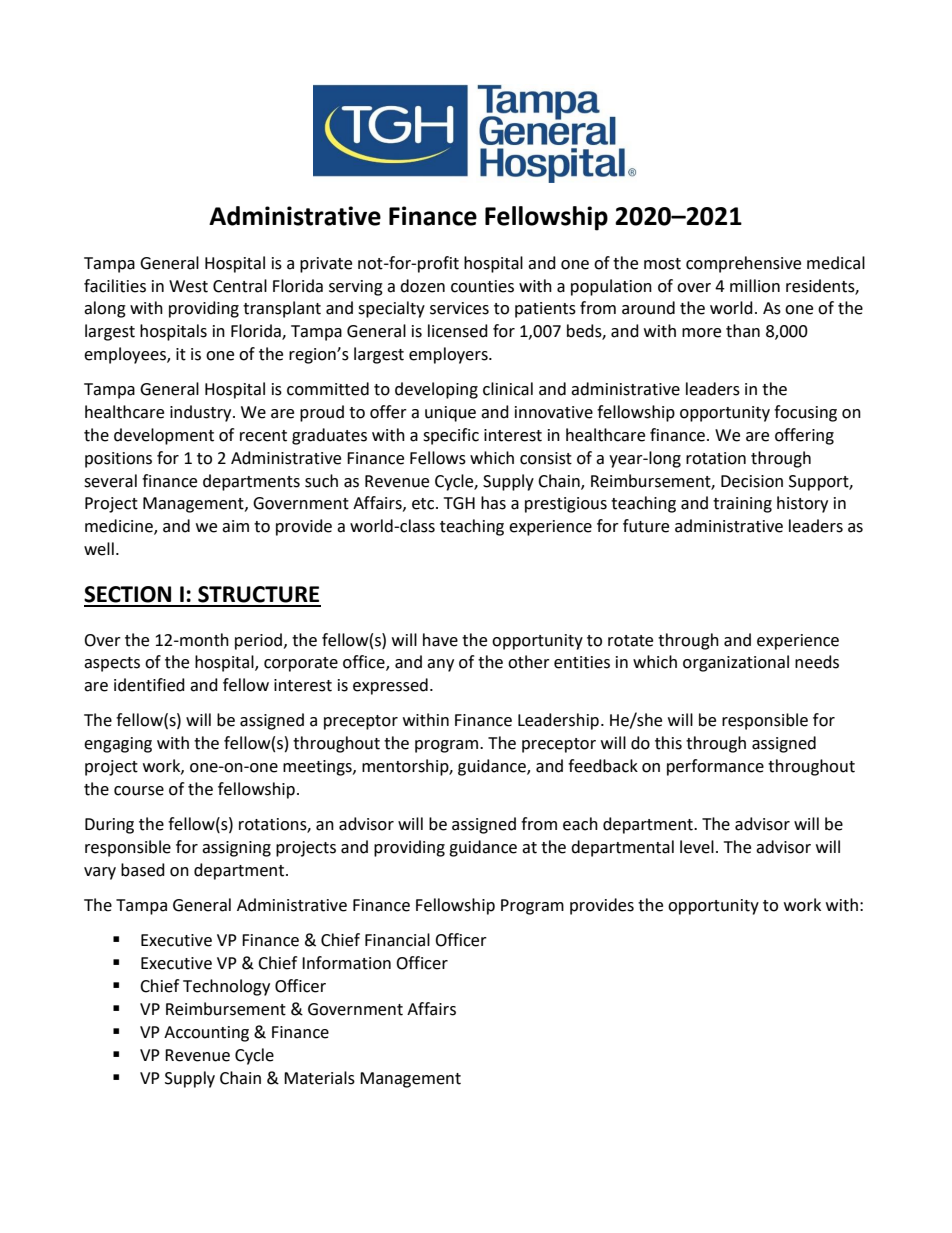  I want to click on Materials, so click(319, 1078).
